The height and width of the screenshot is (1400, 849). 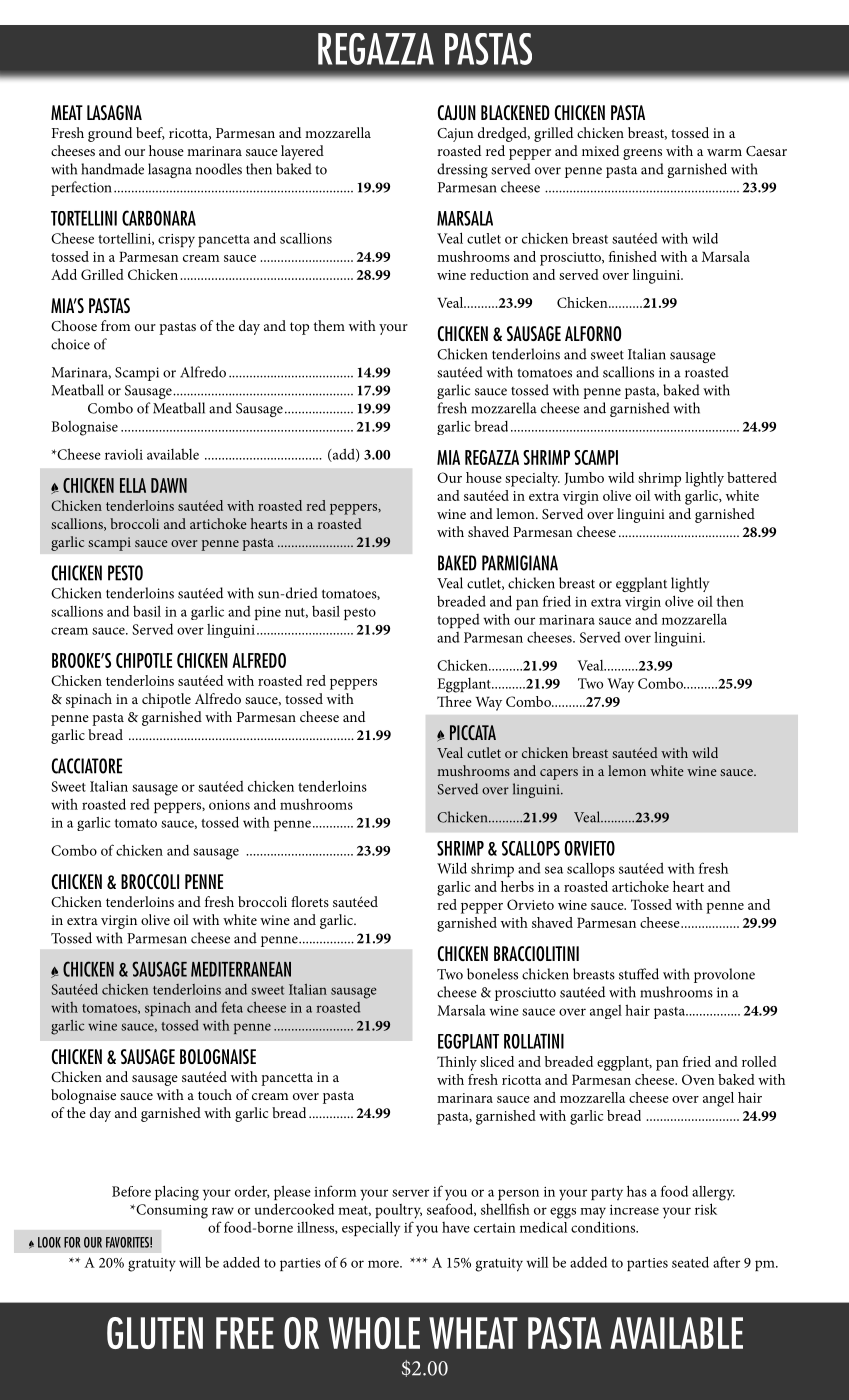 I want to click on beef, so click(x=150, y=133).
